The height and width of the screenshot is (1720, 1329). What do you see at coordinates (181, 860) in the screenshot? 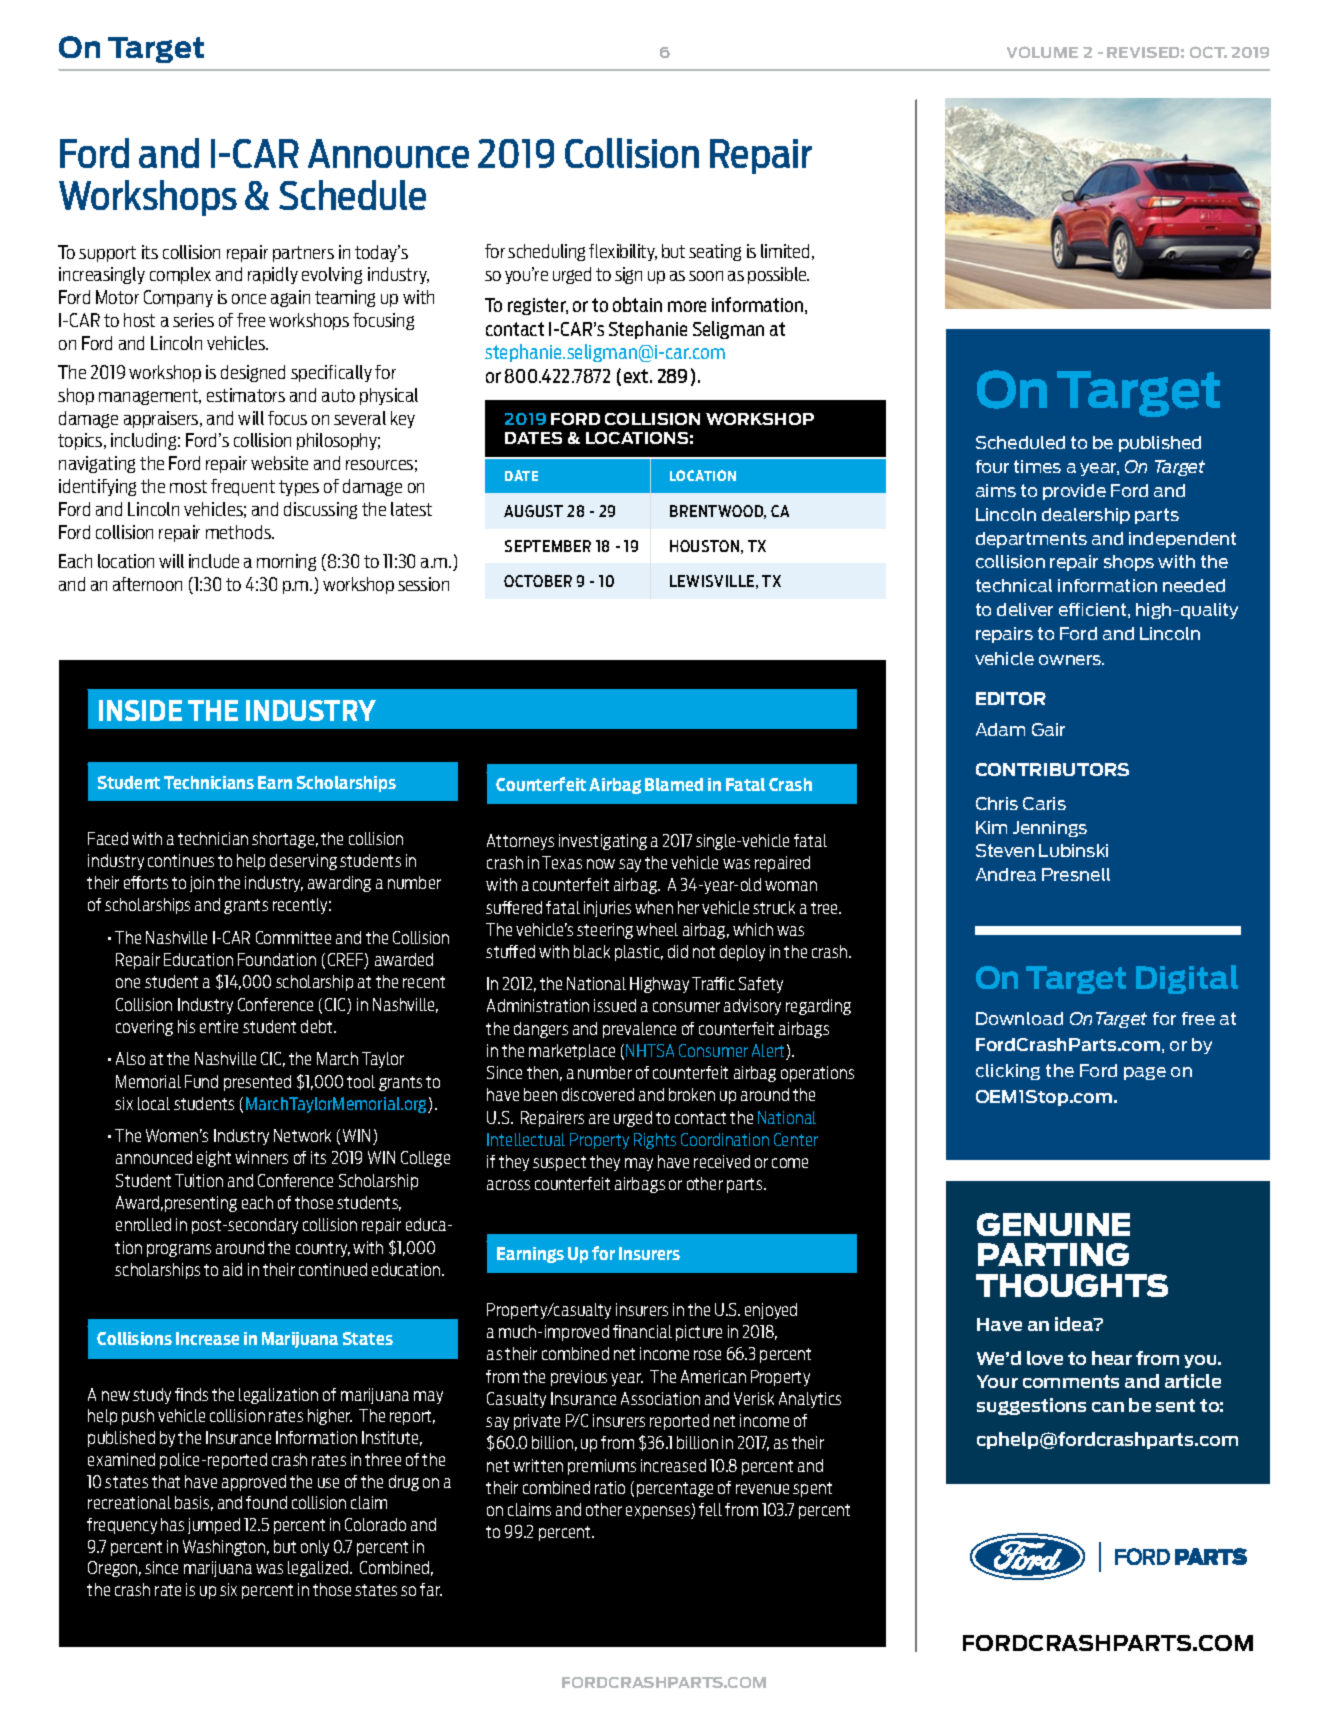
I see `continues` at bounding box center [181, 860].
